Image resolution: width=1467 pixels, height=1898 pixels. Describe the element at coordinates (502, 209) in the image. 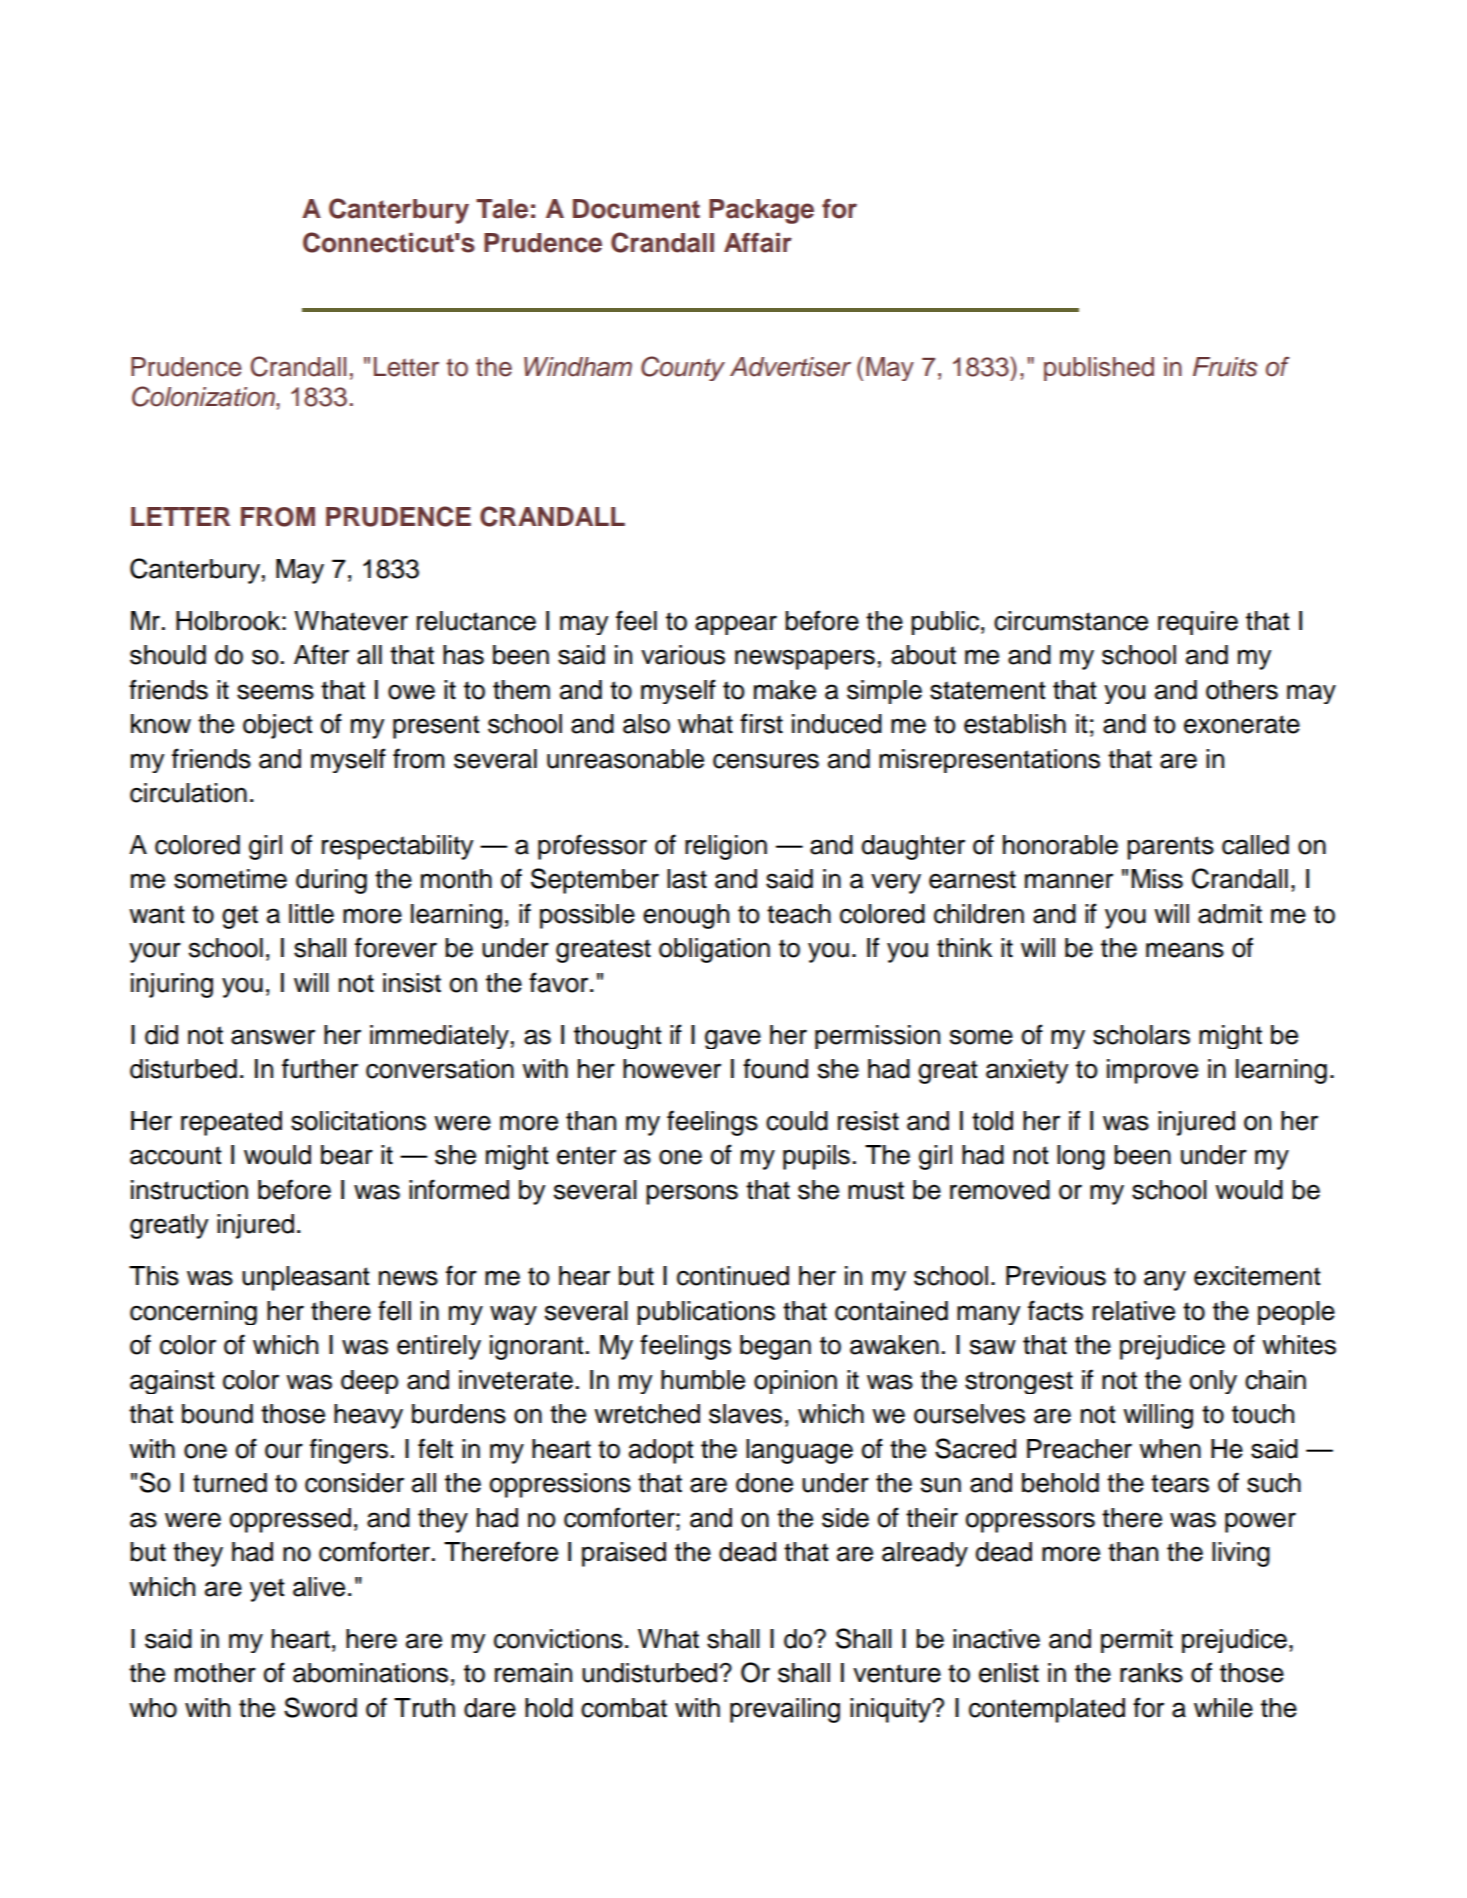

I see `Tale` at that location.
